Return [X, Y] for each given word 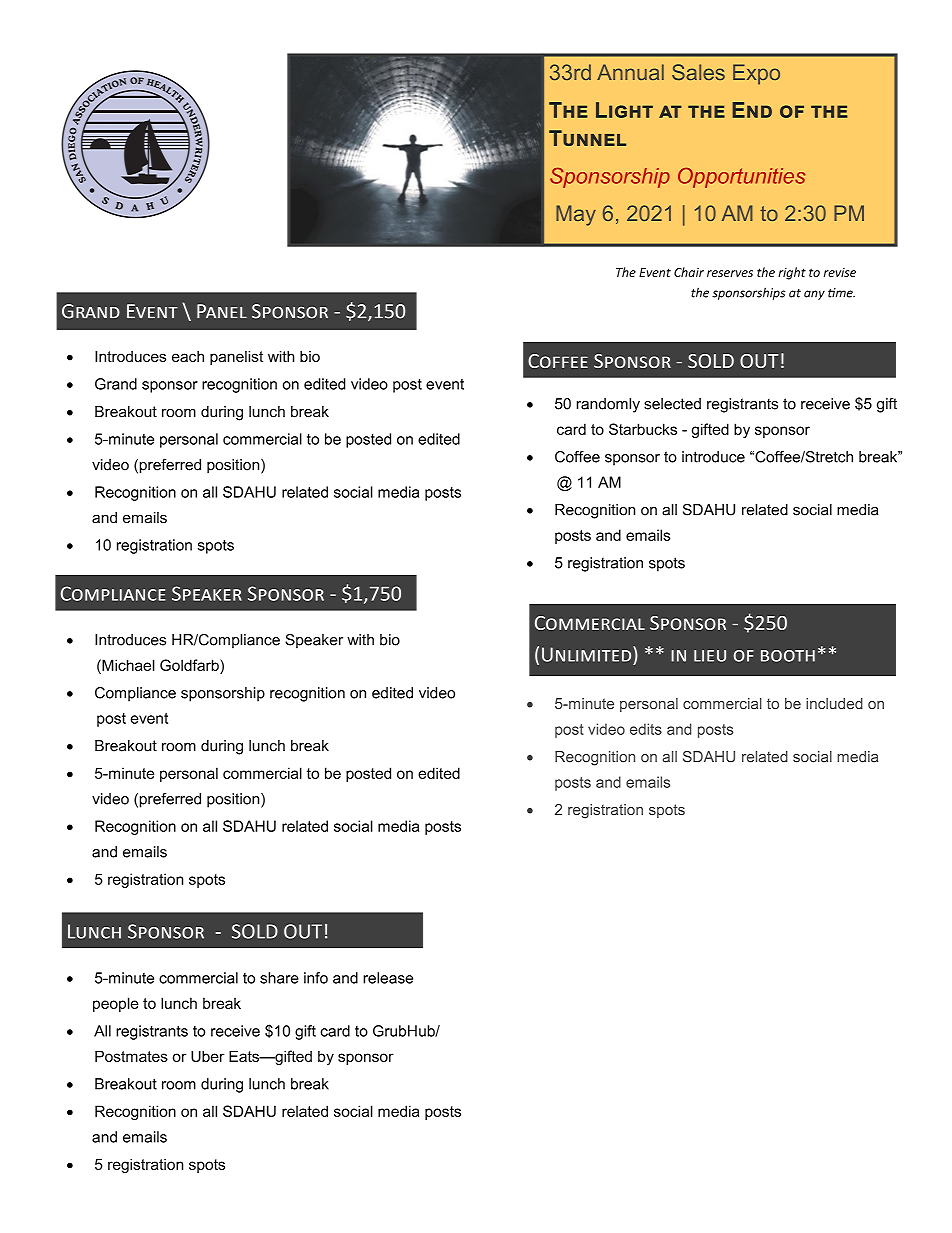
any [814, 295]
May [576, 215]
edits [646, 729]
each [188, 356]
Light [624, 110]
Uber [207, 1056]
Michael [127, 665]
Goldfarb [190, 665]
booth [788, 656]
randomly [608, 405]
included [834, 703]
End [752, 110]
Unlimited [588, 654]
